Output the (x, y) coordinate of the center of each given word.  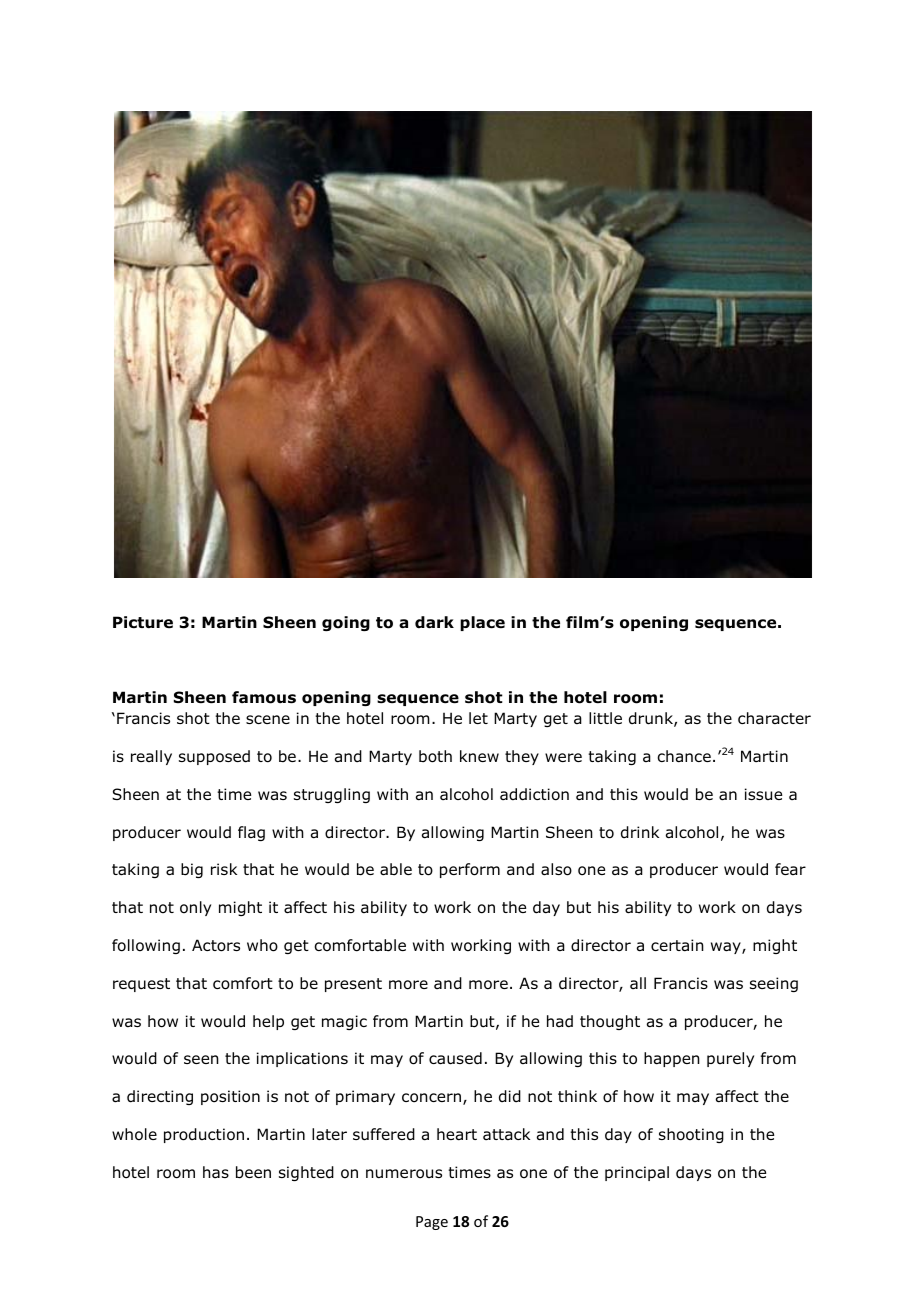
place (482, 623)
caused (455, 1058)
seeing (774, 984)
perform (470, 870)
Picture (143, 622)
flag (251, 833)
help (268, 1022)
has (216, 1172)
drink (640, 832)
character (774, 718)
